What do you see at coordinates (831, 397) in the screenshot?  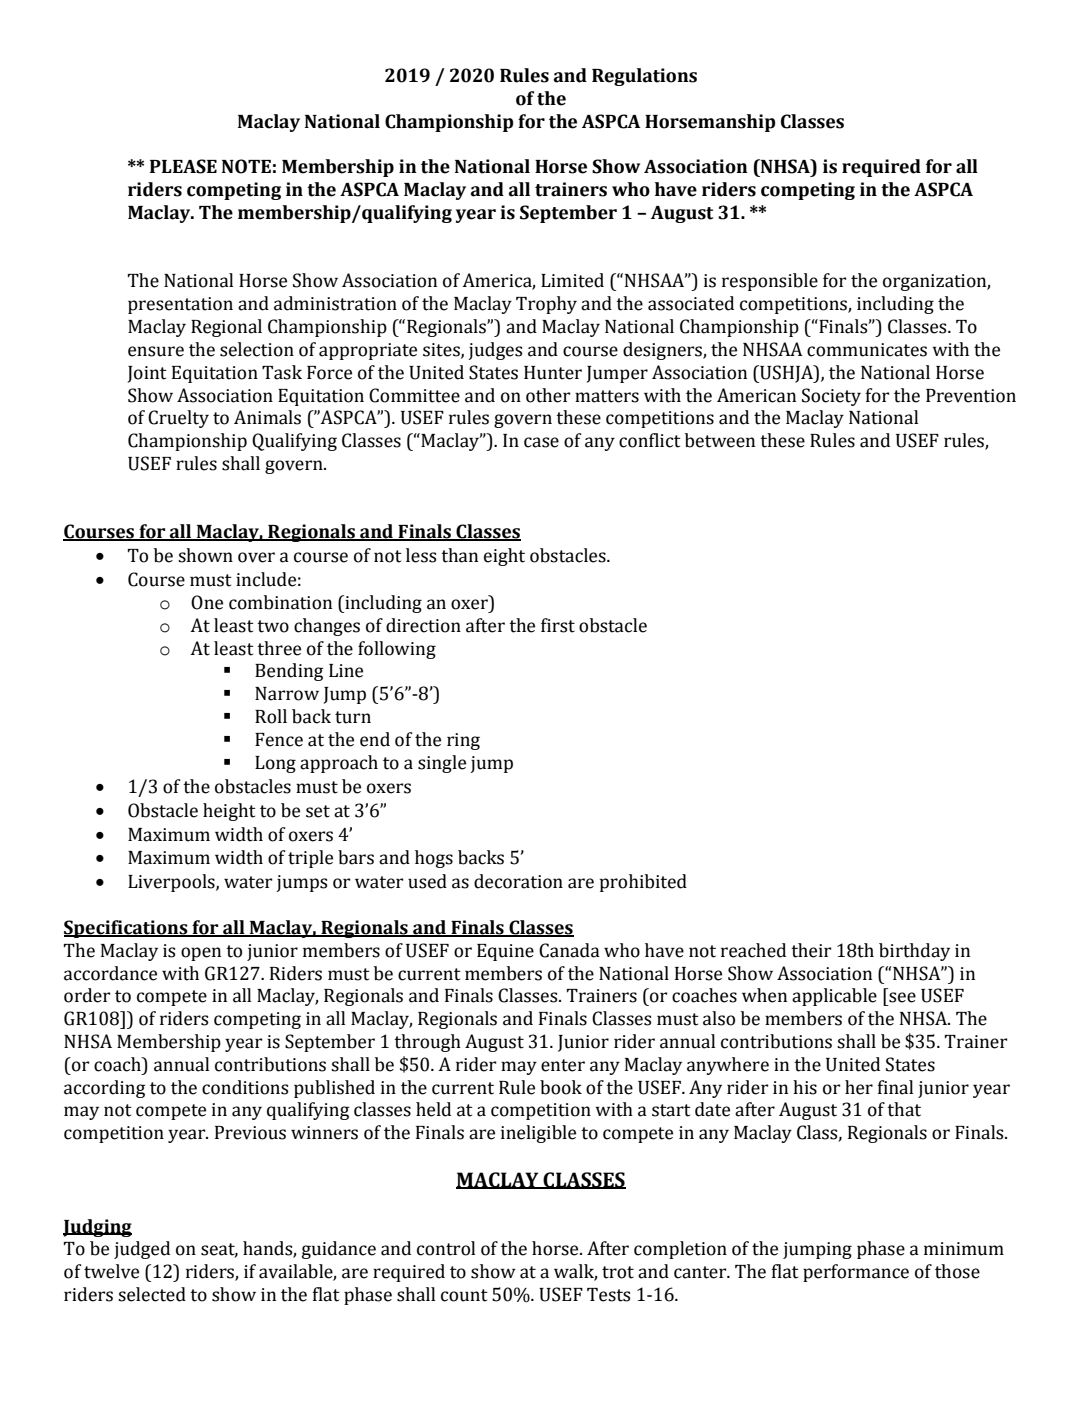 I see `Society` at bounding box center [831, 397].
